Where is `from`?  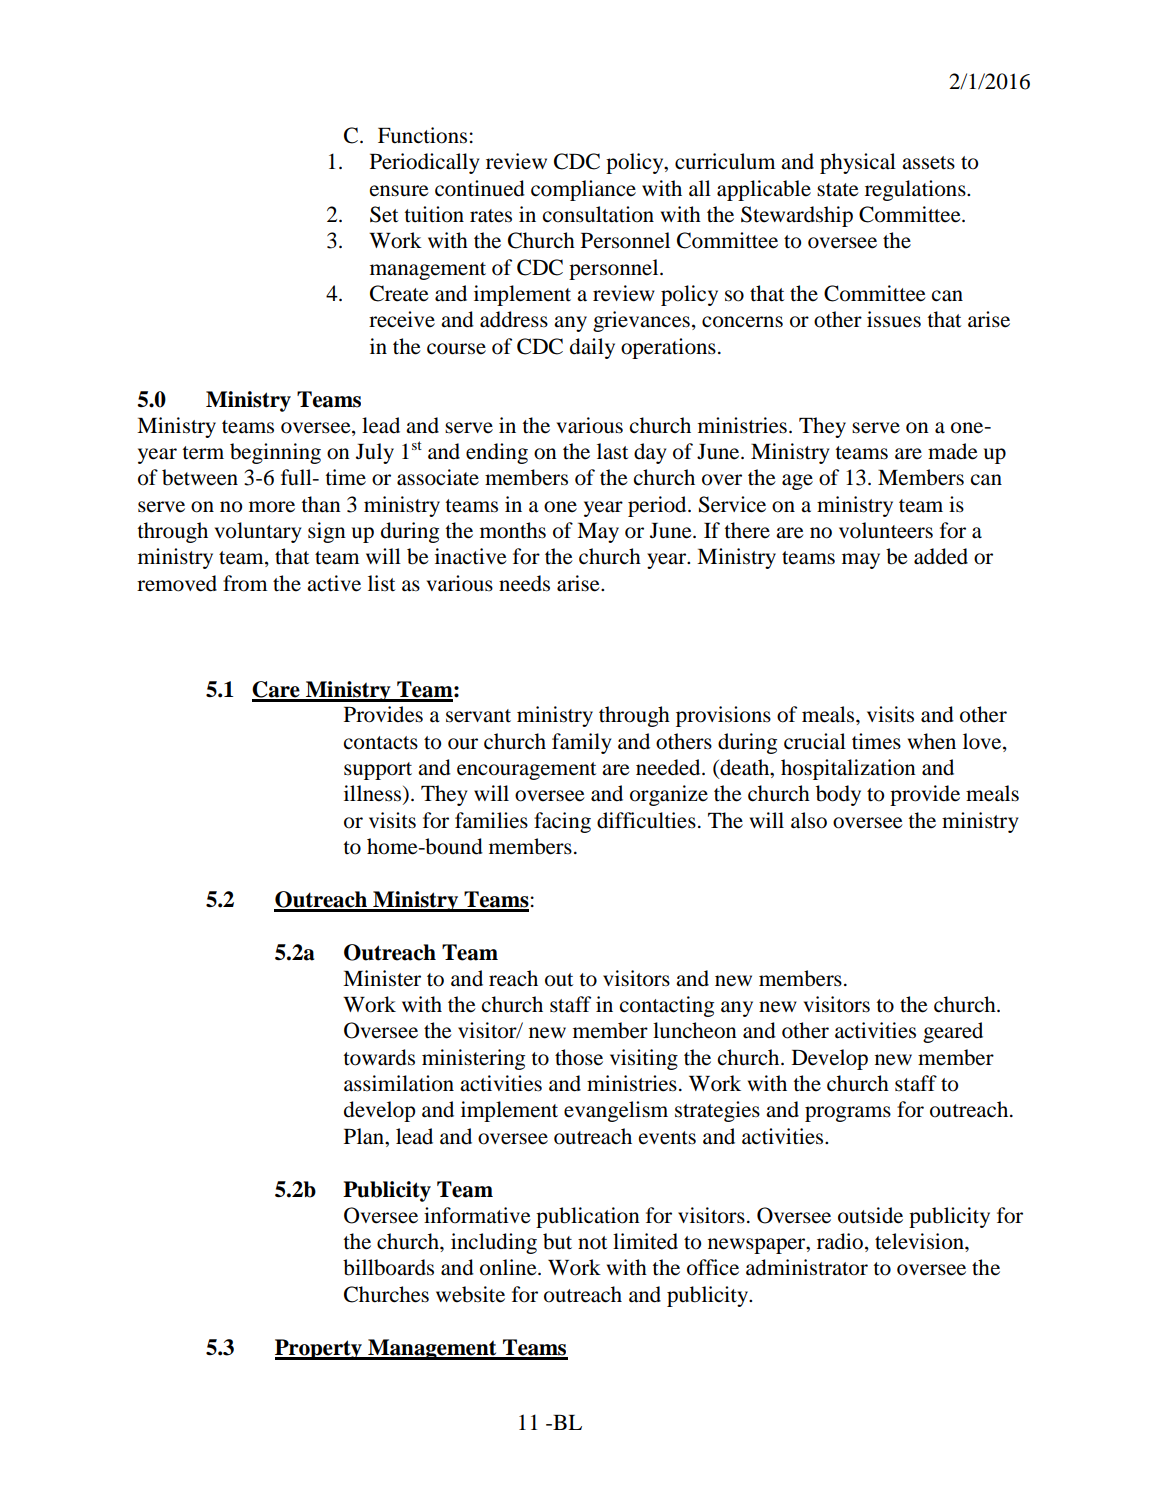
from is located at coordinates (245, 583).
